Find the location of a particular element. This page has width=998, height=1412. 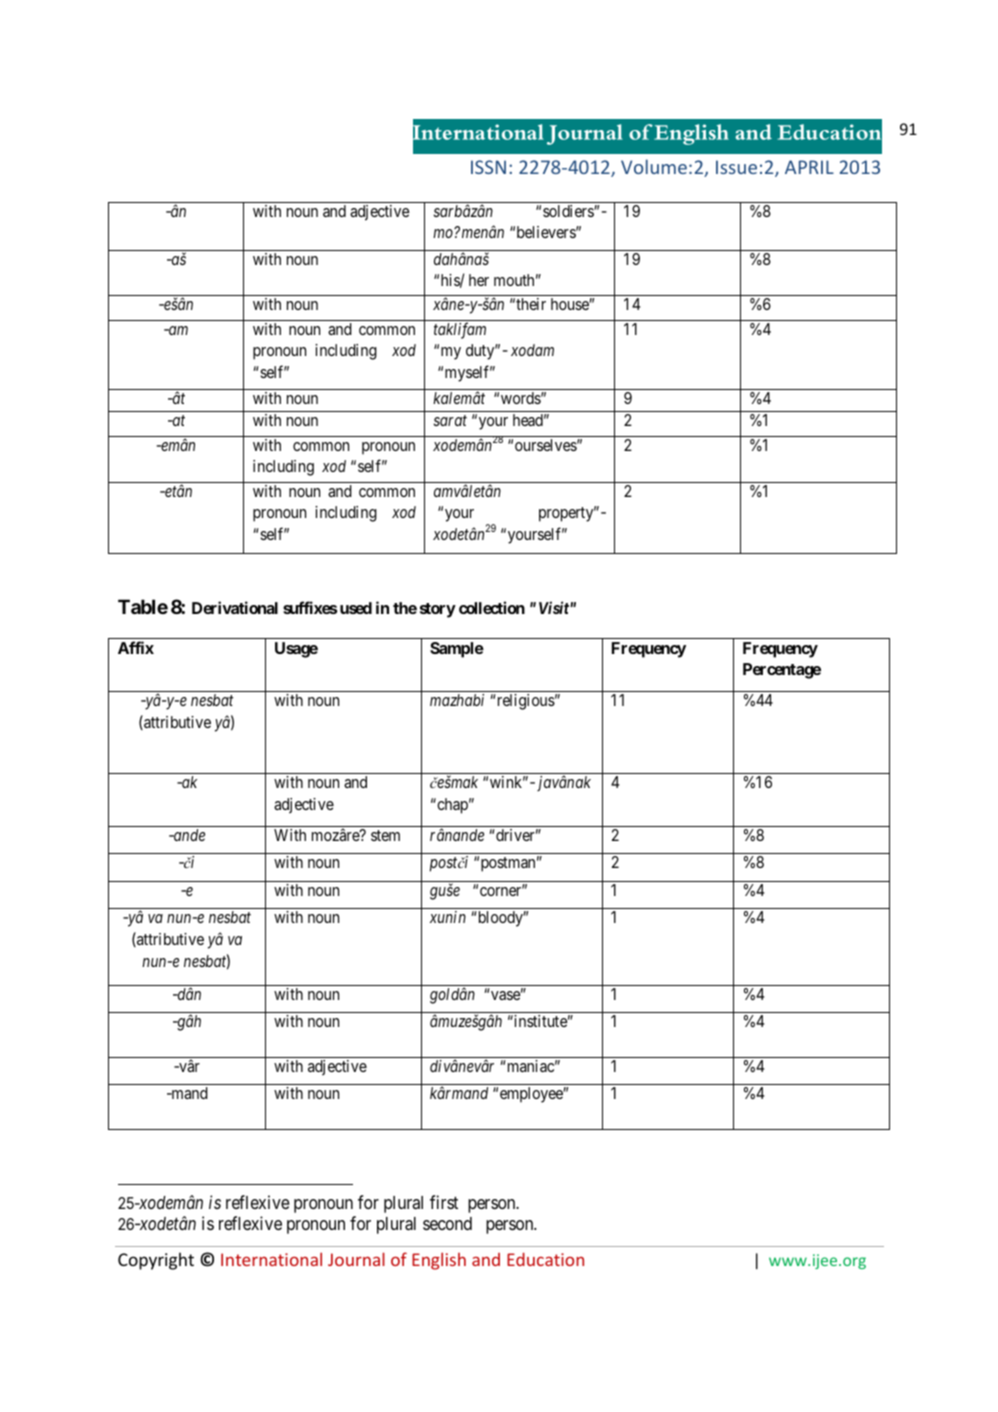

second is located at coordinates (447, 1223).
